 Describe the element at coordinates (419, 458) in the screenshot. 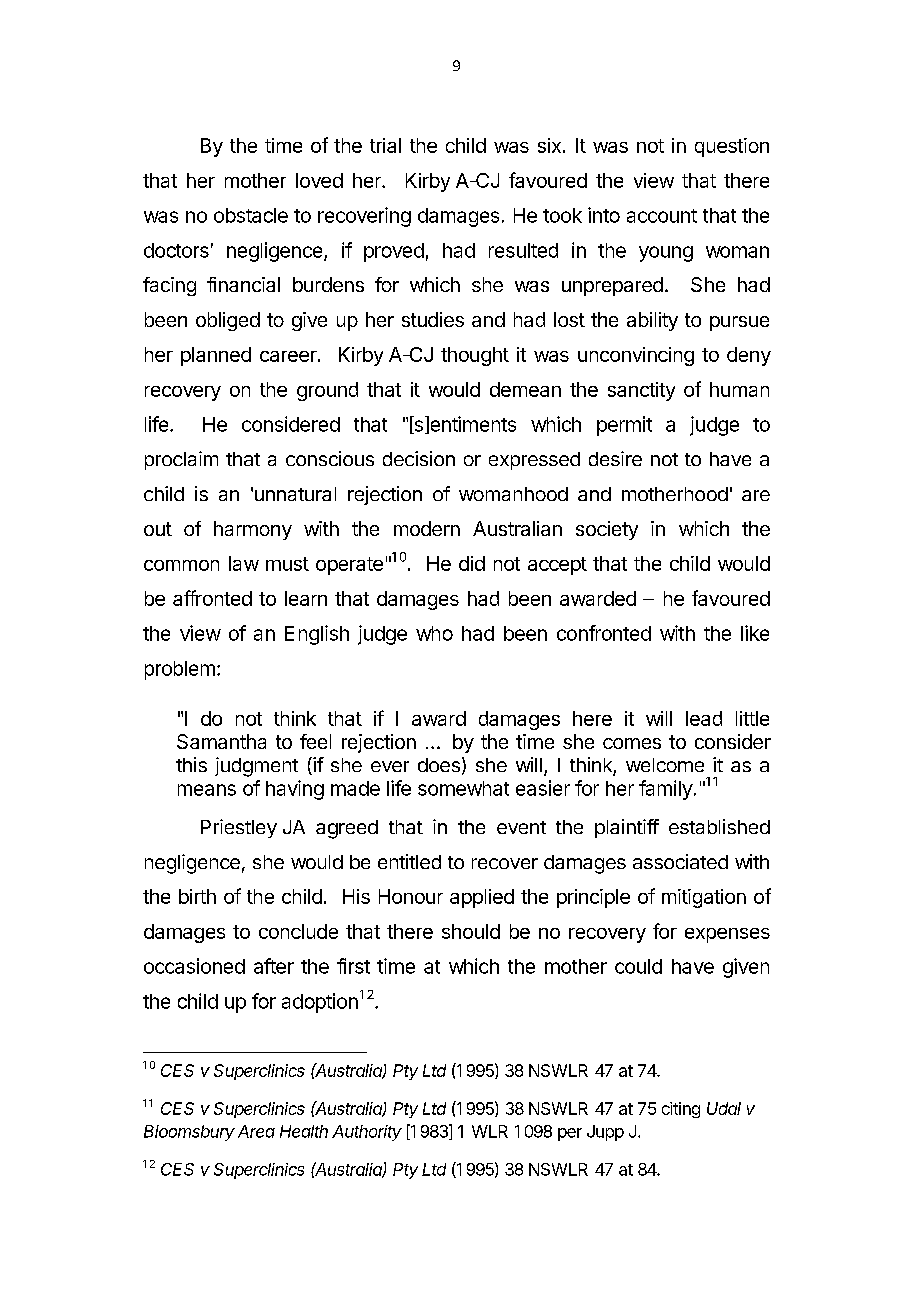

I see `decision` at that location.
